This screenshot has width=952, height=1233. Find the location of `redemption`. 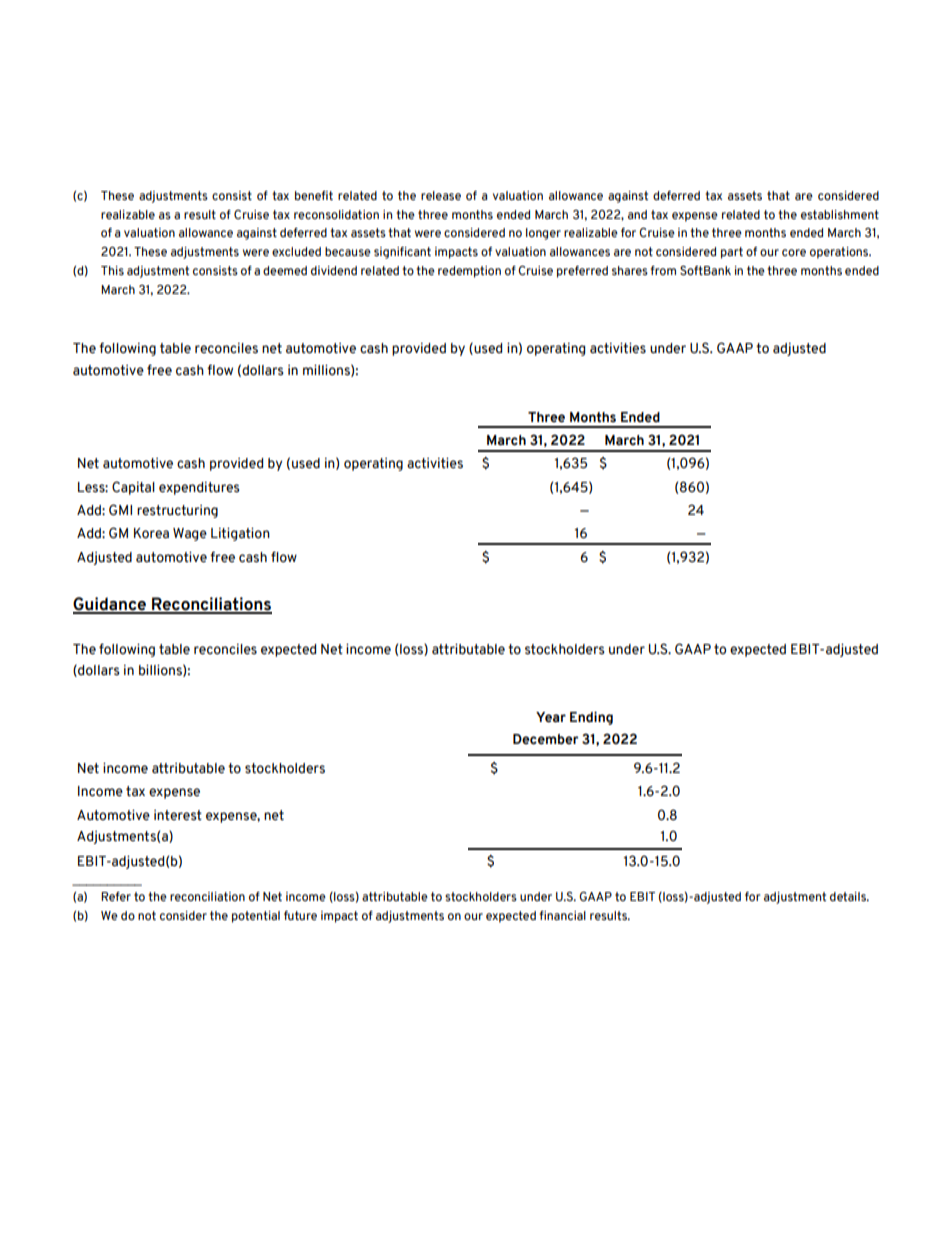

redemption is located at coordinates (469, 272).
